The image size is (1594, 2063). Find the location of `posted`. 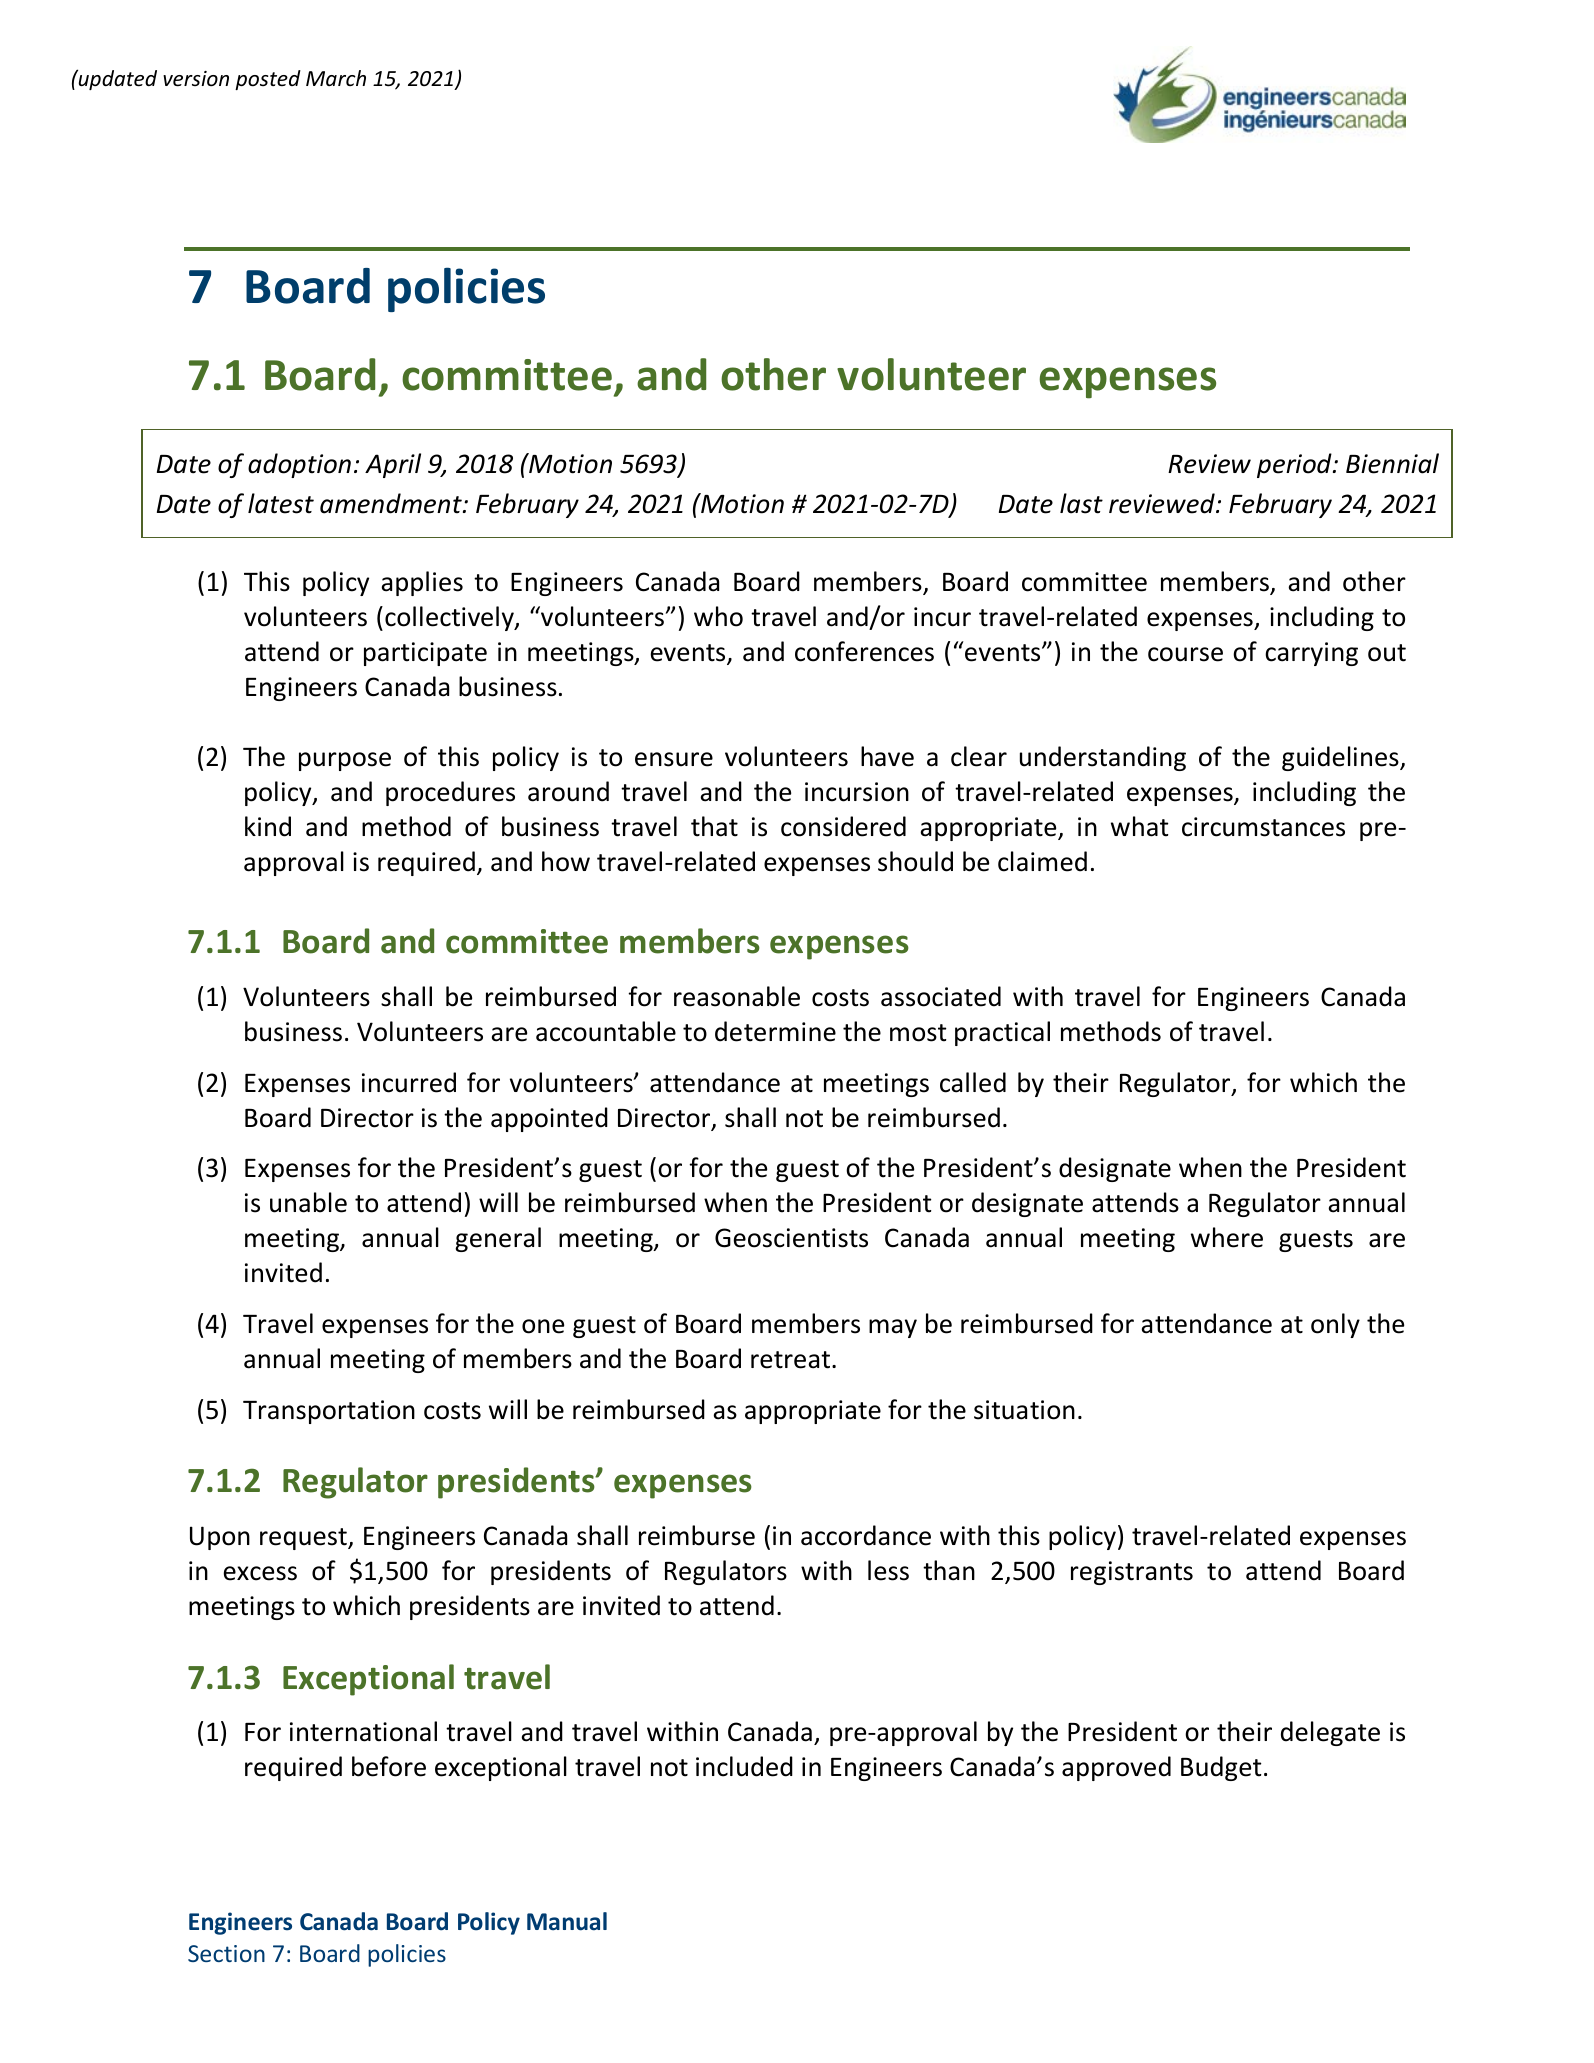

posted is located at coordinates (268, 80).
